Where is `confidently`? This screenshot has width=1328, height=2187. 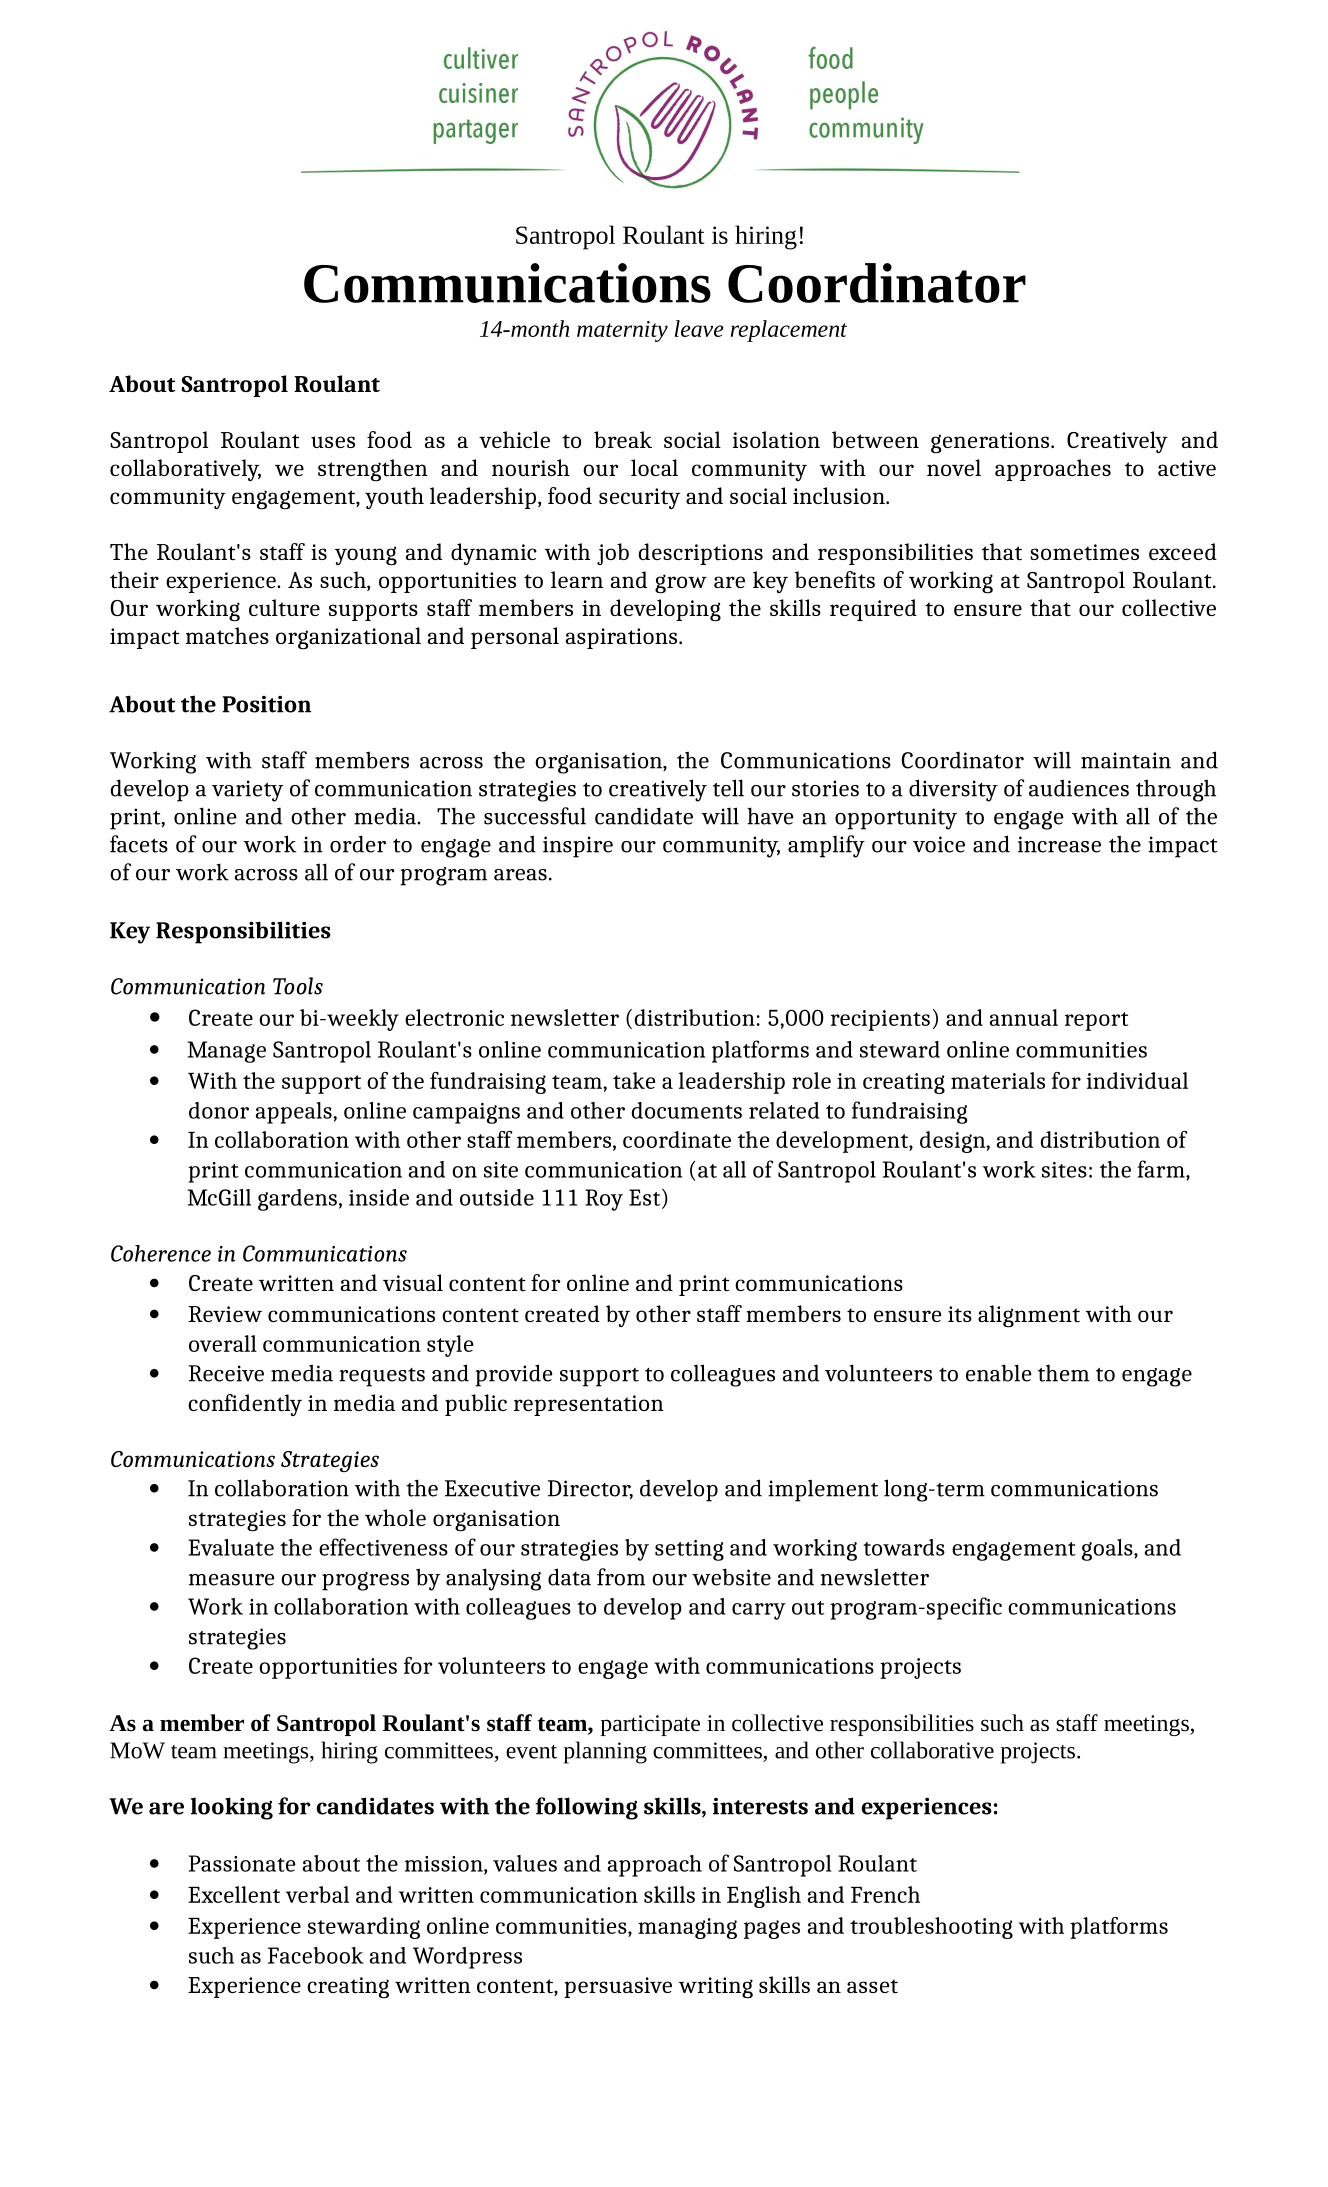
confidently is located at coordinates (245, 1405).
